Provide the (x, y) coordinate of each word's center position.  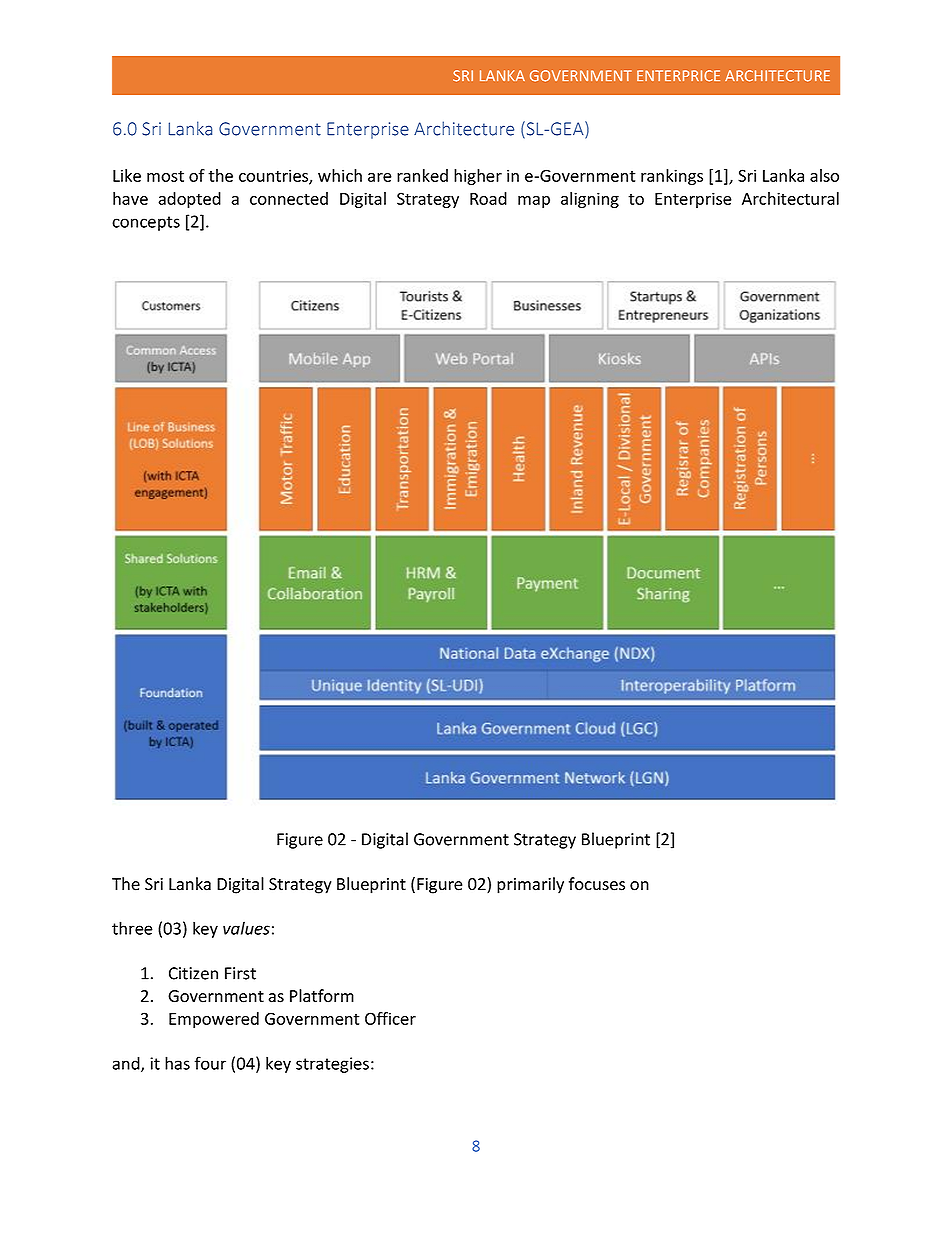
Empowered (214, 1020)
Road (488, 198)
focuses (597, 884)
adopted (189, 200)
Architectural (790, 198)
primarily (530, 885)
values (246, 928)
